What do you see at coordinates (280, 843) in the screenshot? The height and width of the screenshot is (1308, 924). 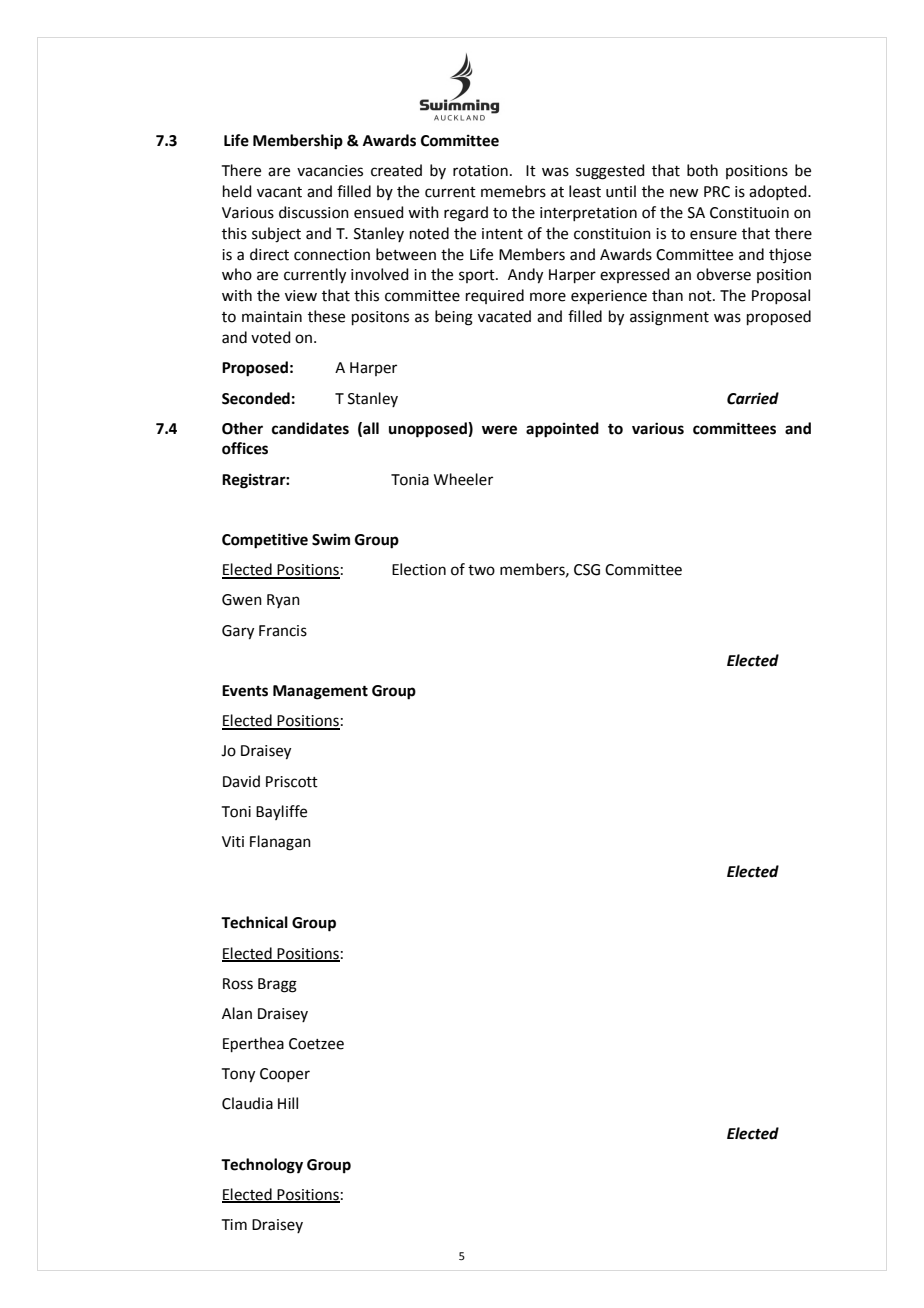 I see `Flanagan` at bounding box center [280, 843].
